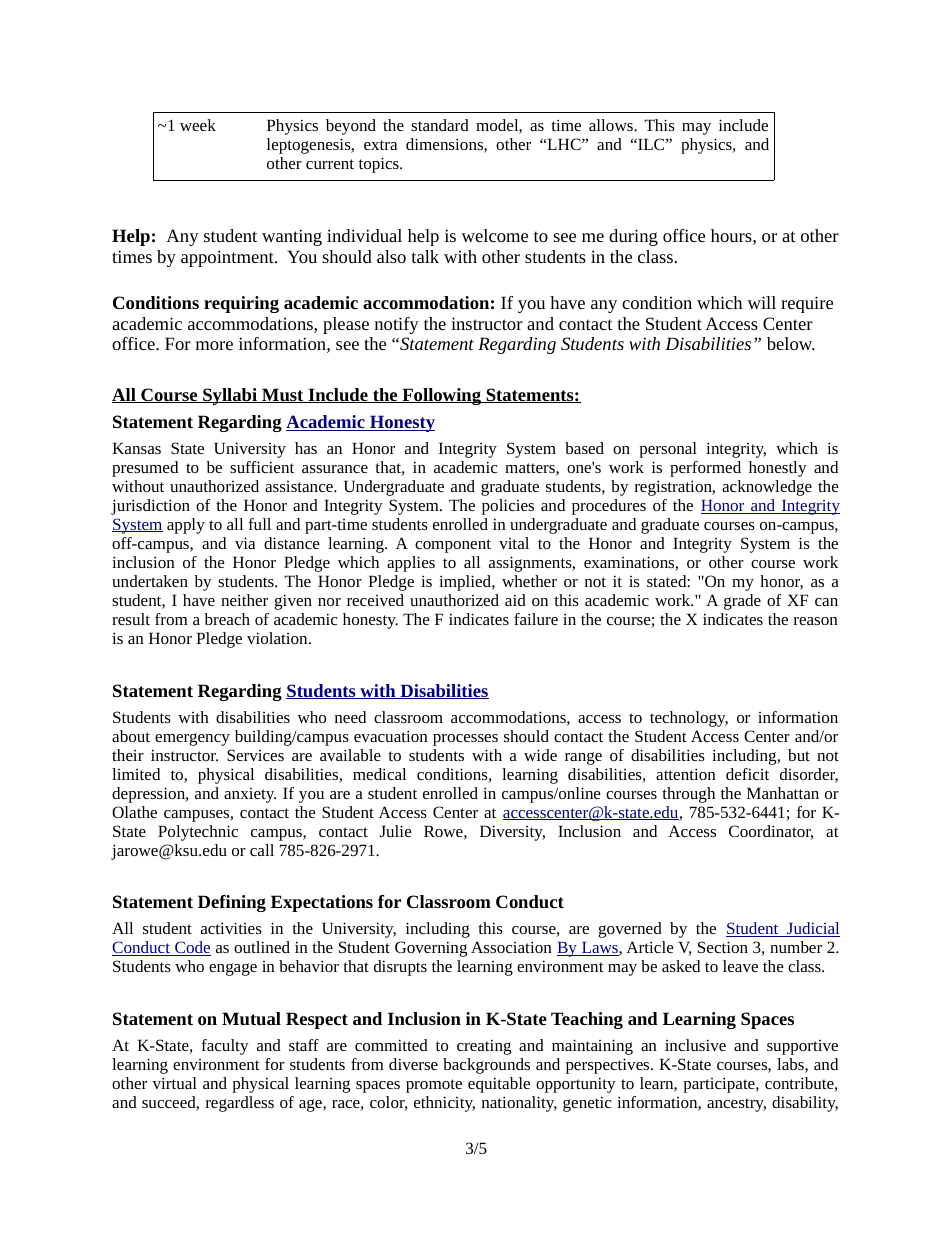 Image resolution: width=952 pixels, height=1233 pixels. I want to click on honestly, so click(778, 469).
